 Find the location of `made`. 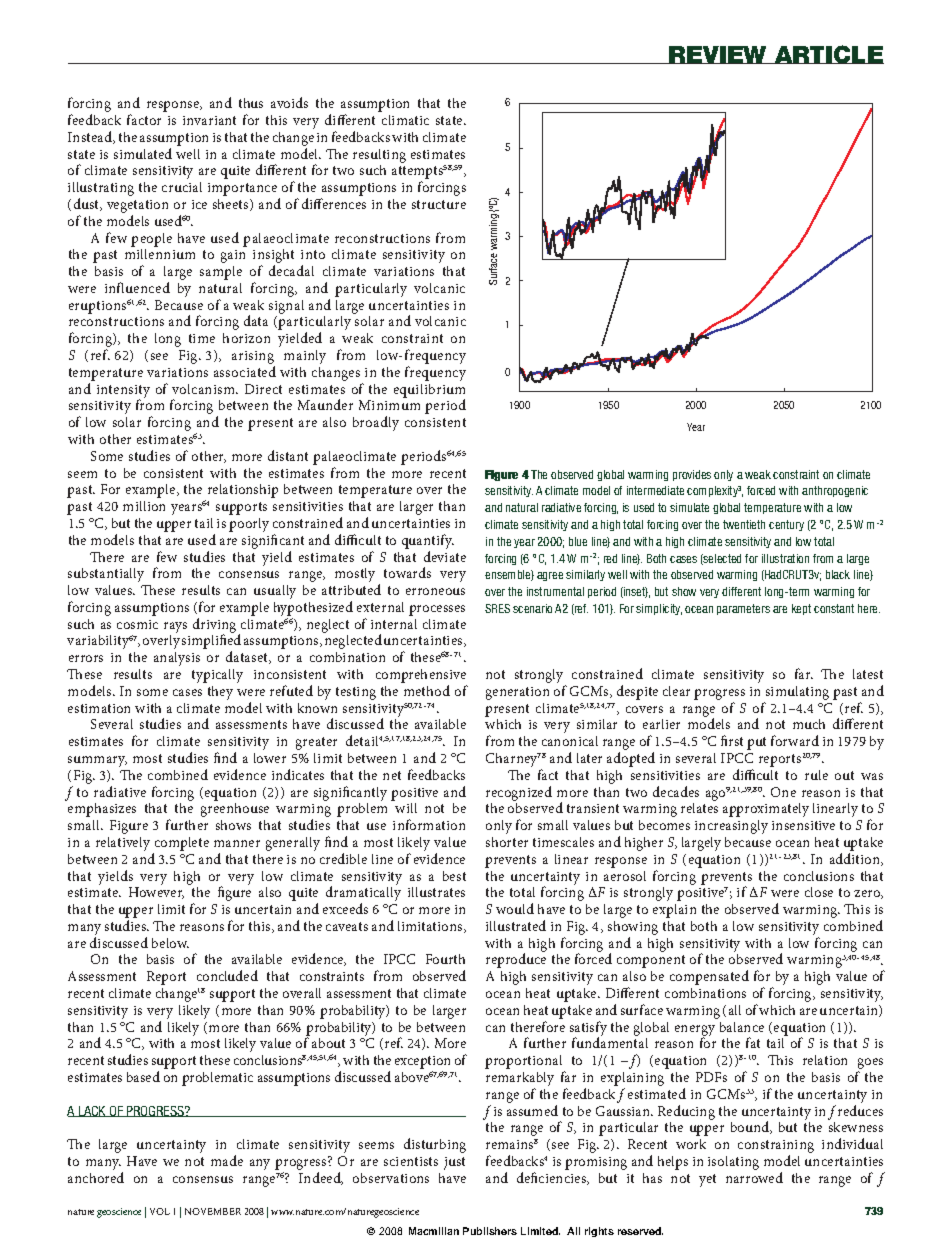

made is located at coordinates (227, 1160).
